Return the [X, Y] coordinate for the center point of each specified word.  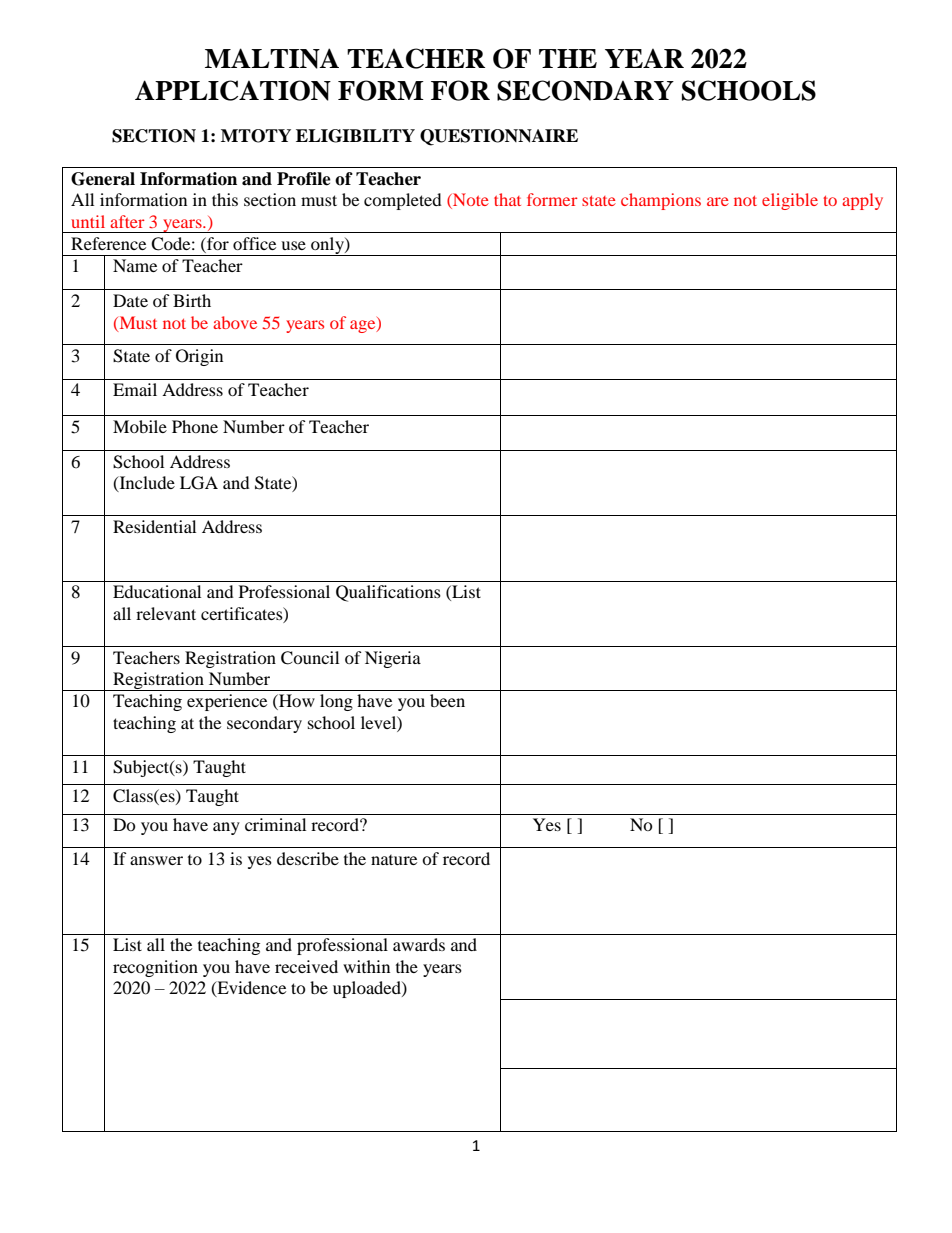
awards [419, 944]
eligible [790, 201]
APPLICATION [233, 90]
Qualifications [388, 593]
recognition [155, 968]
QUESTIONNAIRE [499, 137]
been [447, 700]
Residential [154, 526]
